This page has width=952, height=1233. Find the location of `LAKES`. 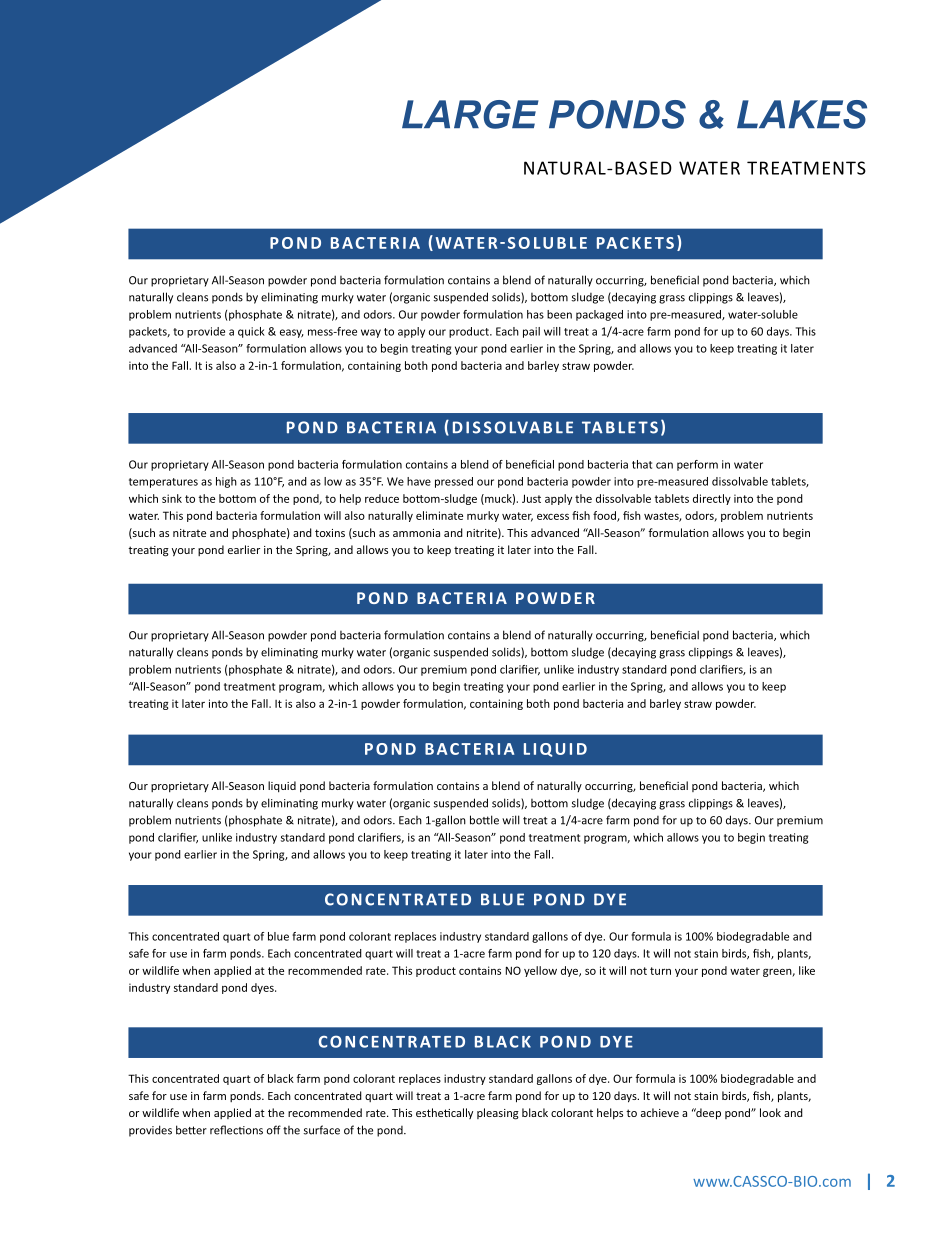

LAKES is located at coordinates (802, 114).
